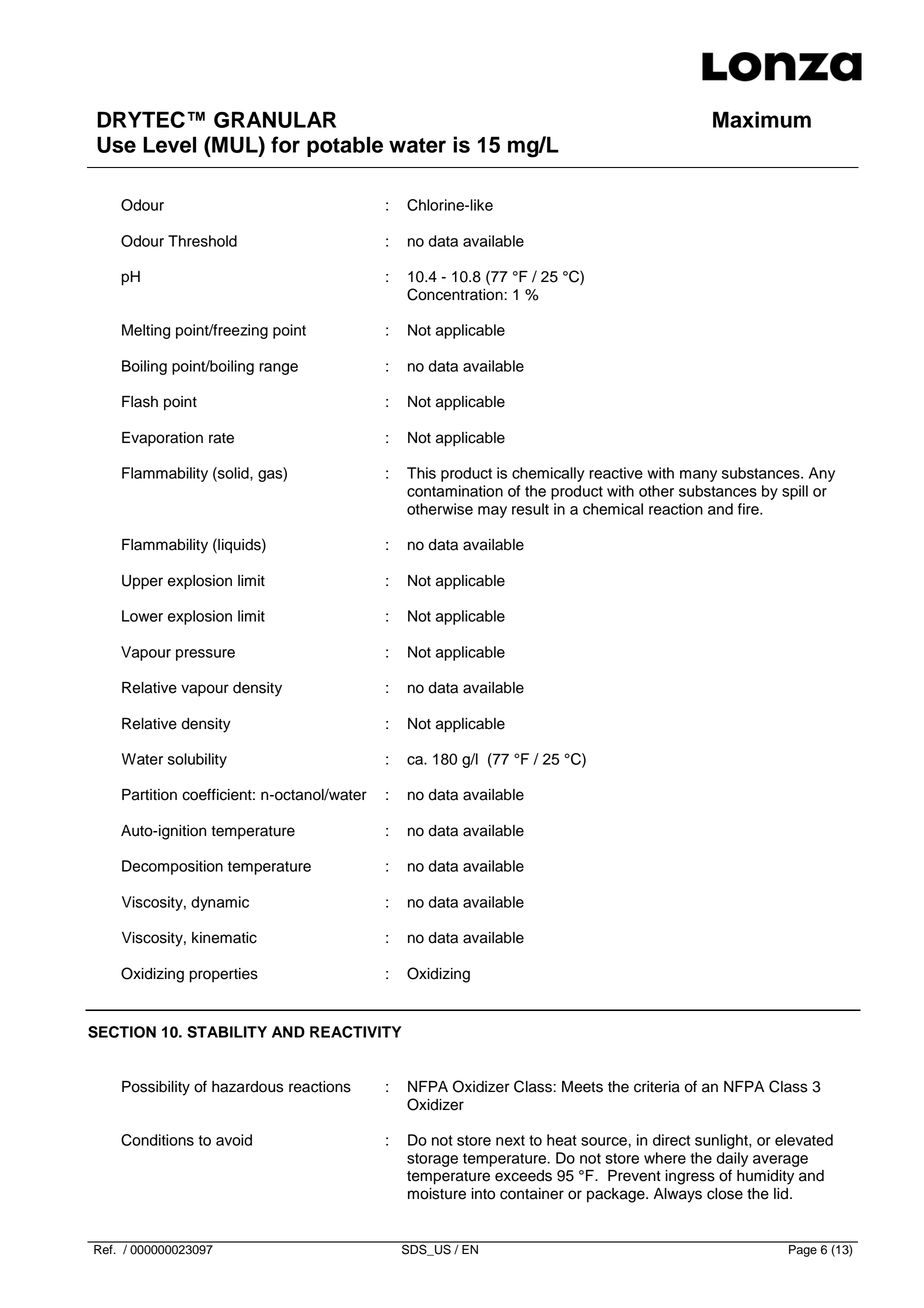  What do you see at coordinates (172, 867) in the screenshot?
I see `Decomposition` at bounding box center [172, 867].
